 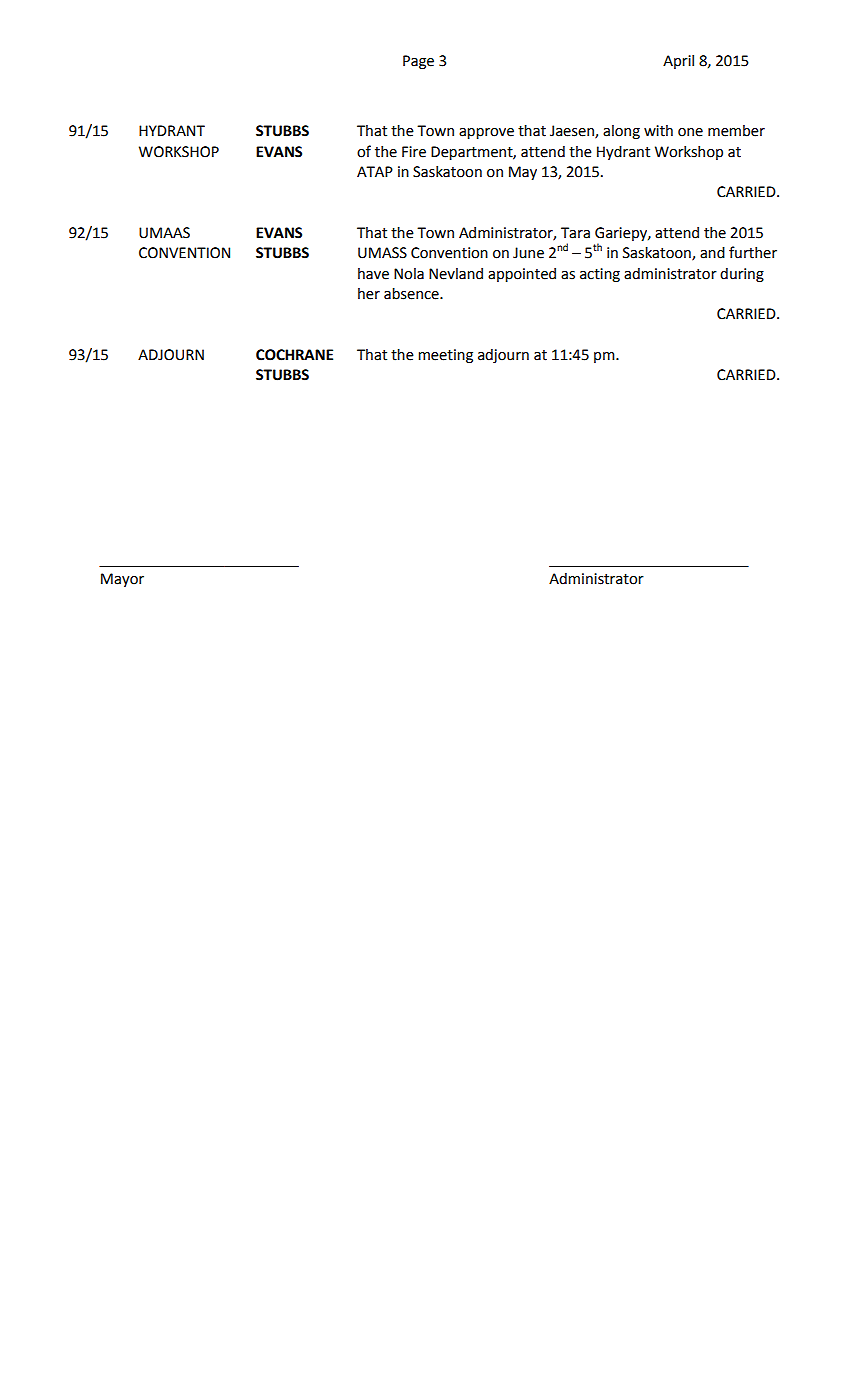 What do you see at coordinates (575, 233) in the screenshot?
I see `Tara` at bounding box center [575, 233].
